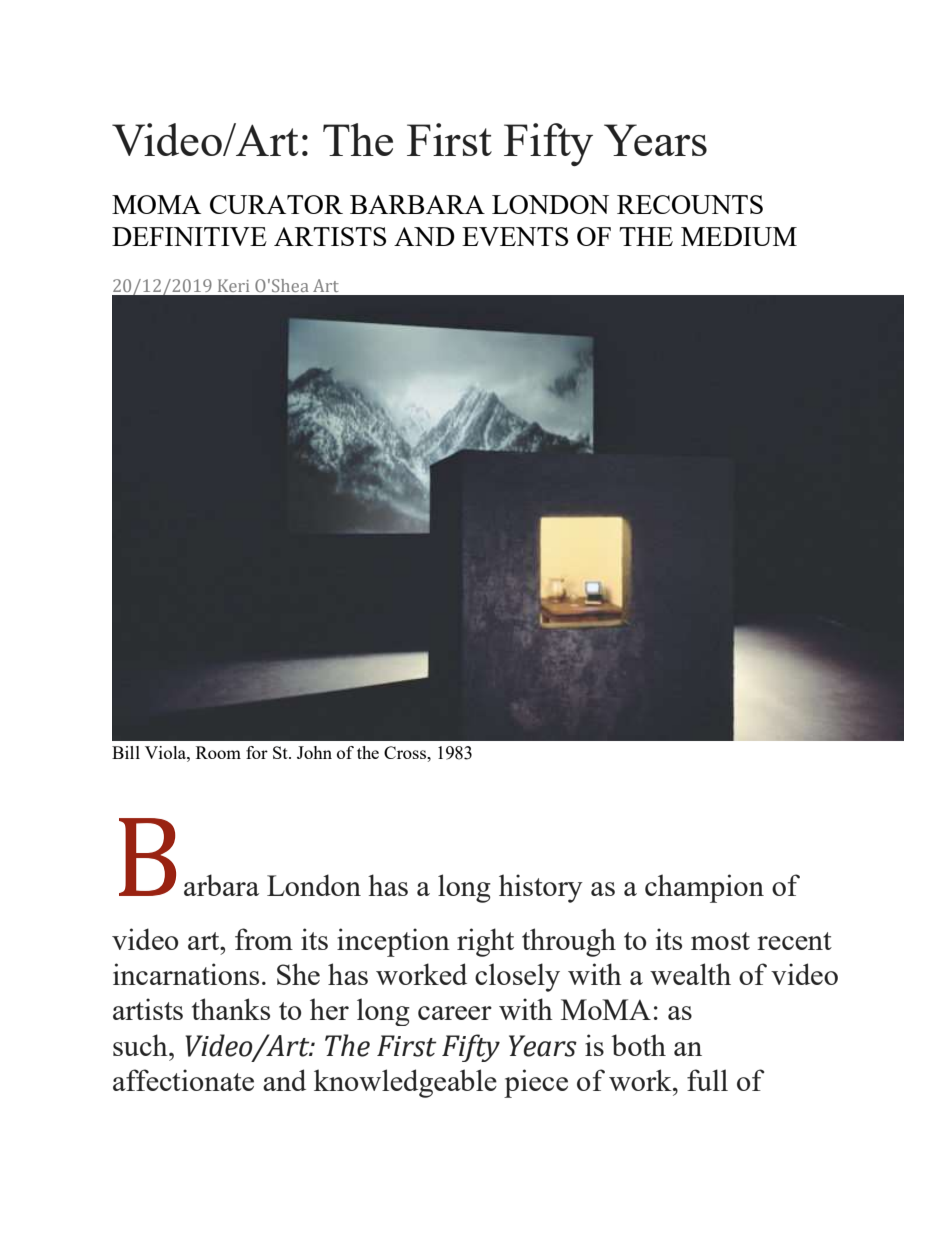  I want to click on Keri, so click(233, 285).
